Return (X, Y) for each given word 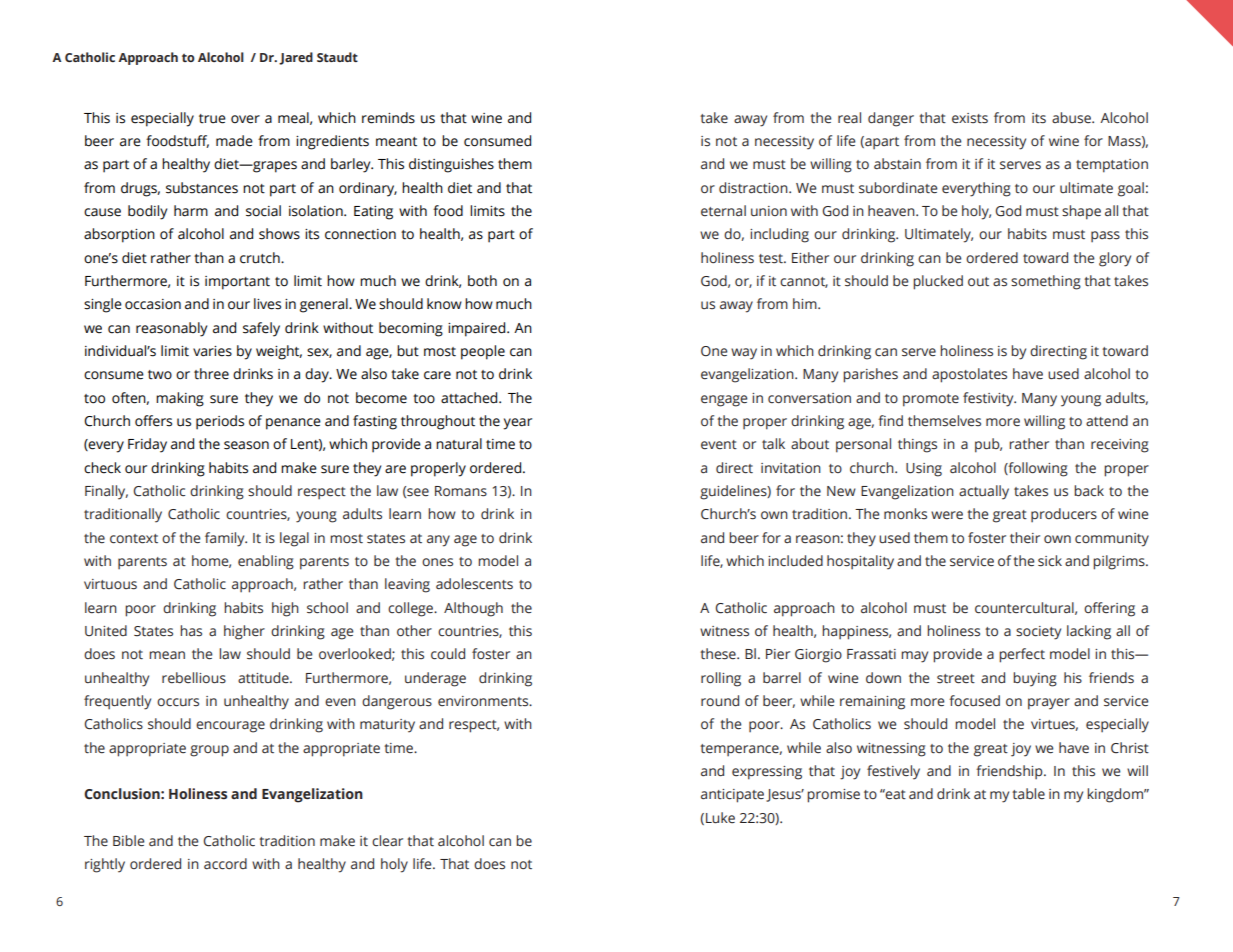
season (246, 445)
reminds (388, 118)
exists (970, 118)
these (719, 654)
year (517, 424)
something (1046, 282)
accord (225, 864)
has (191, 631)
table (1028, 794)
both (482, 281)
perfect (1022, 655)
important (237, 283)
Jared (296, 58)
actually (984, 492)
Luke (720, 818)
